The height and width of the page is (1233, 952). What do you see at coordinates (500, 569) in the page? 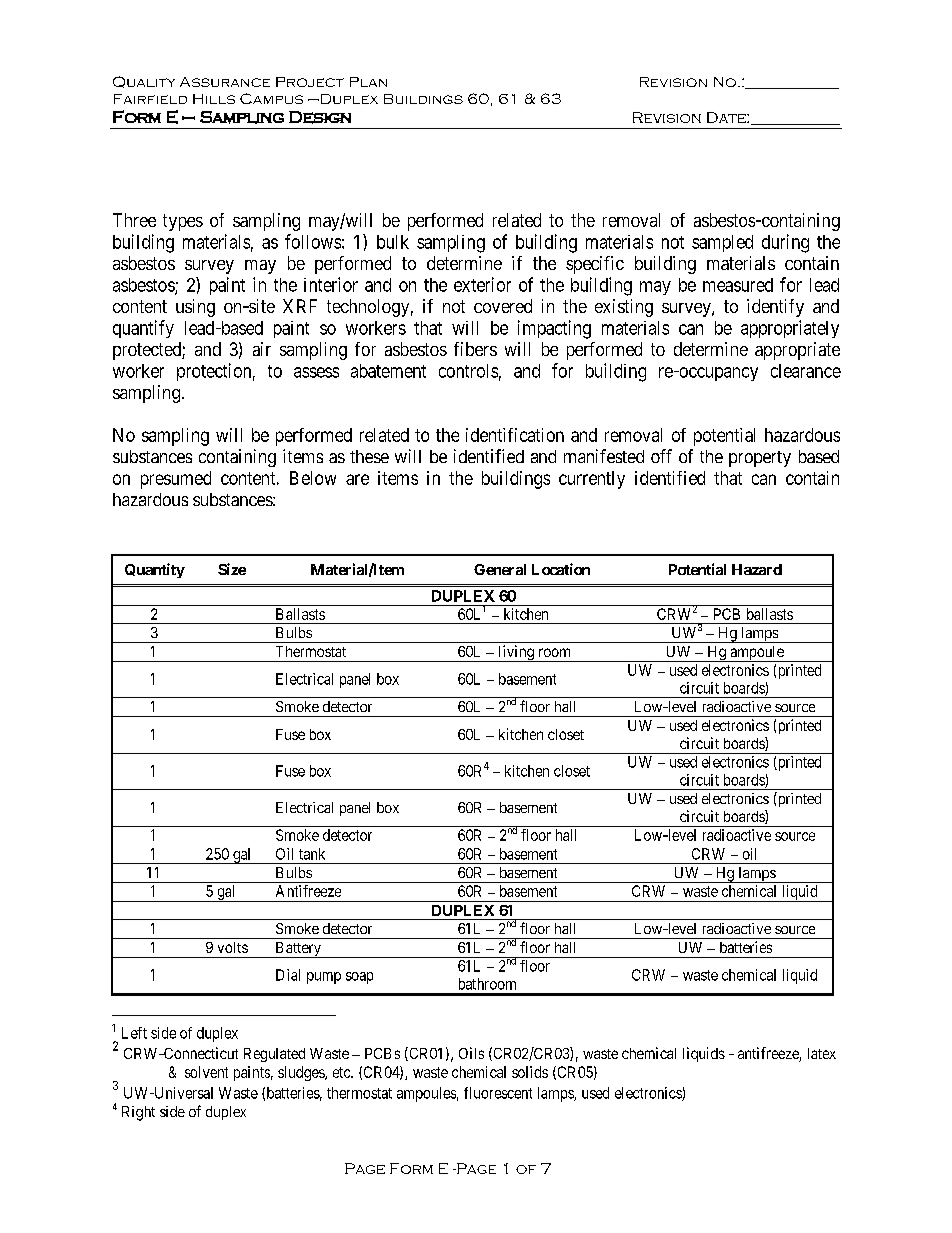
I see `General` at bounding box center [500, 569].
